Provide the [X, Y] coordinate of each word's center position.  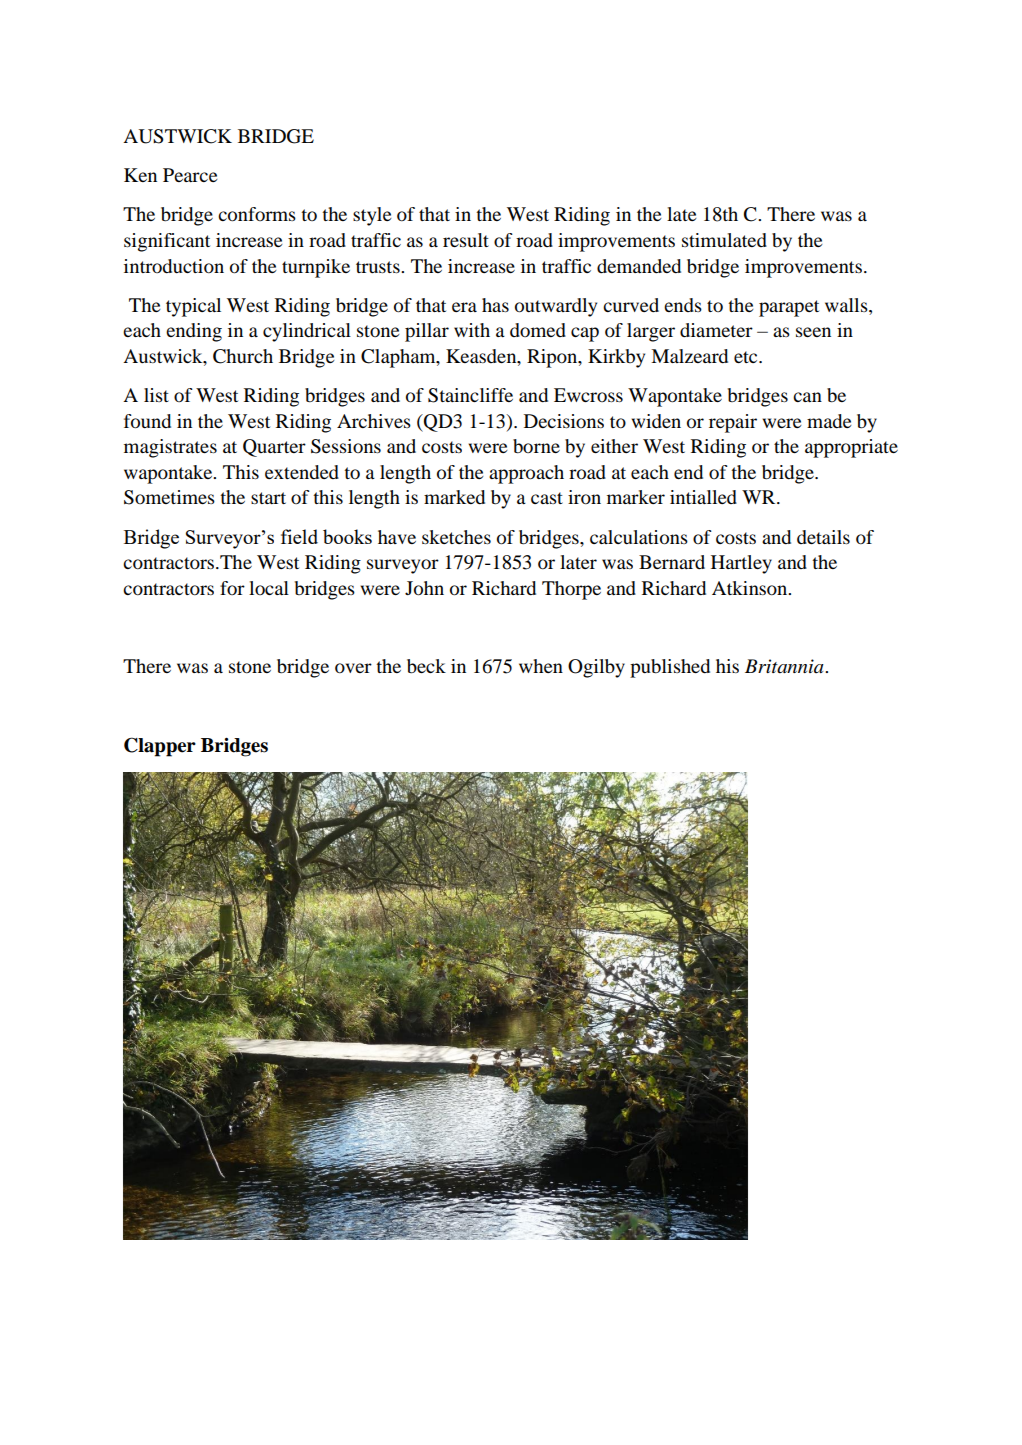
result [466, 240]
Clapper [160, 747]
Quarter [274, 448]
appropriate [851, 448]
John [424, 588]
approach [526, 474]
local [269, 588]
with [472, 330]
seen [813, 332]
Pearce [190, 175]
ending [194, 332]
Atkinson [751, 588]
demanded [639, 266]
